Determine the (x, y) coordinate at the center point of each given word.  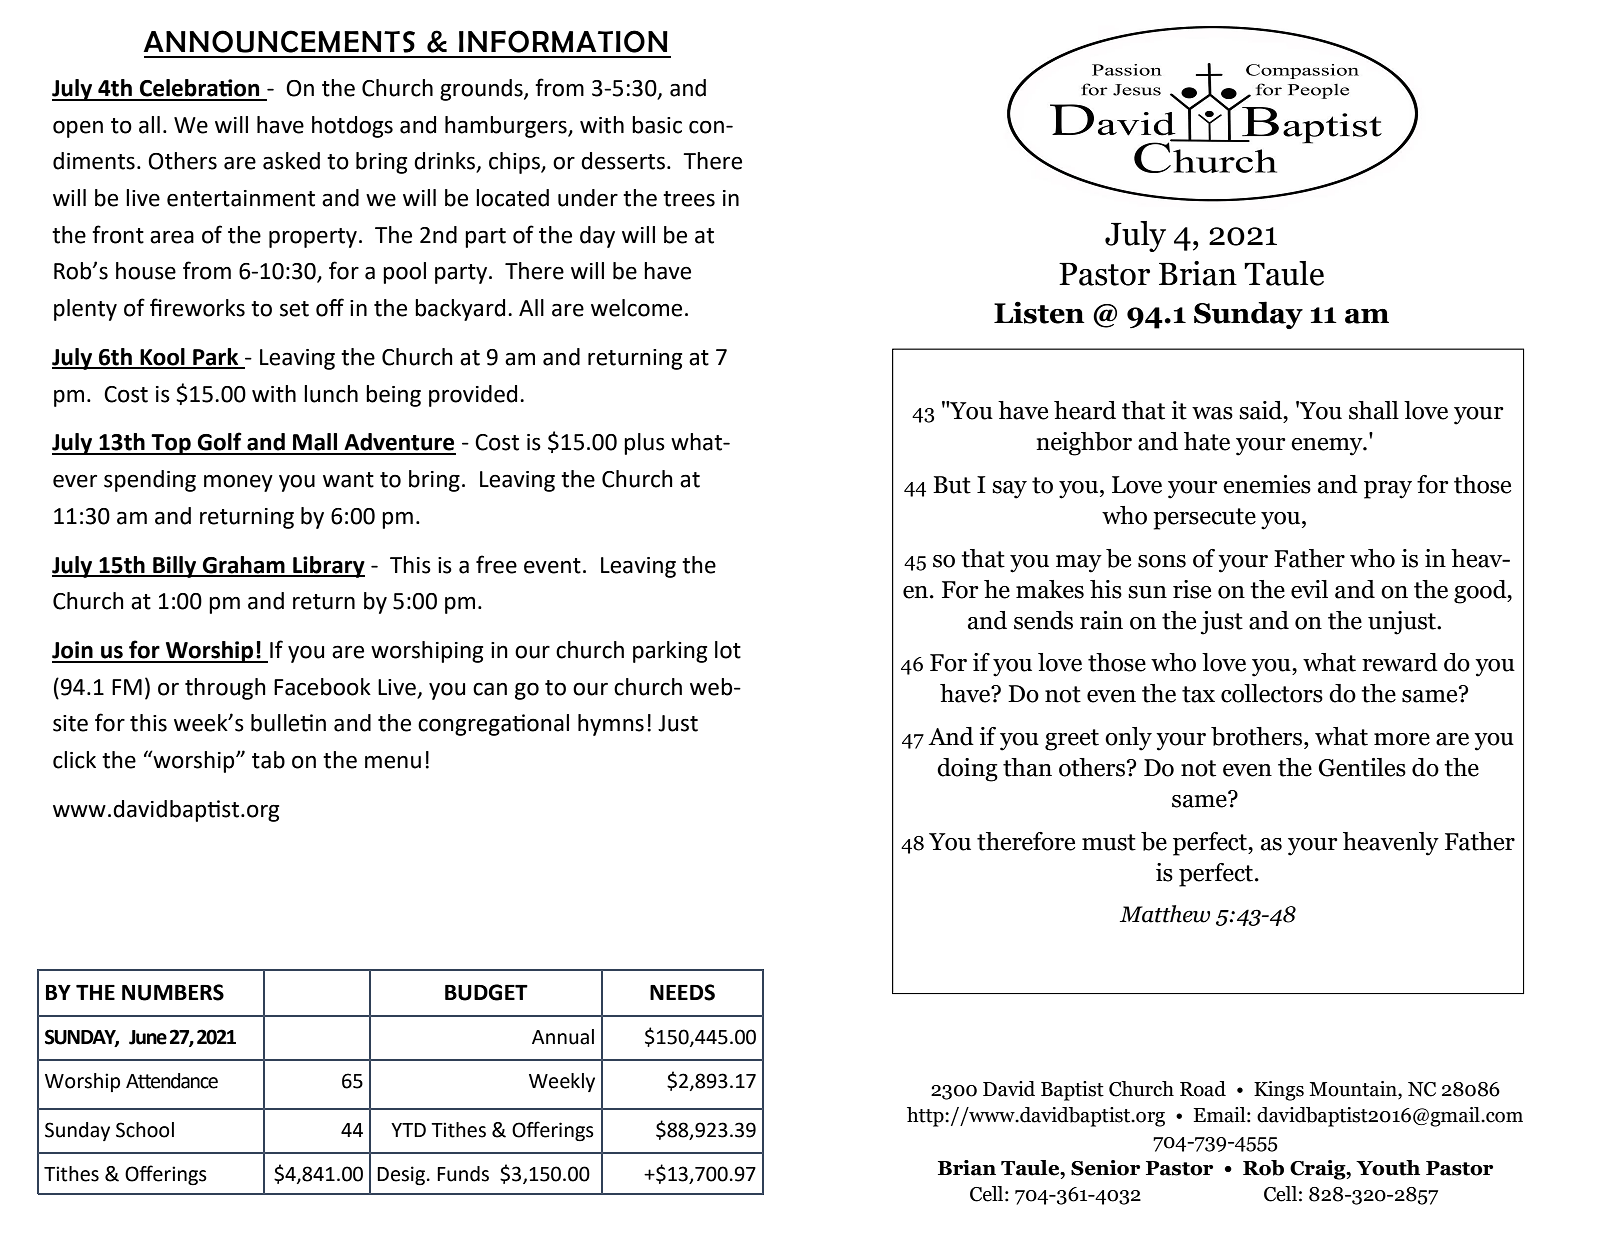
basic (657, 125)
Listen (1039, 312)
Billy (175, 567)
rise (1192, 589)
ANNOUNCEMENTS (279, 41)
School (145, 1130)
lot (728, 650)
